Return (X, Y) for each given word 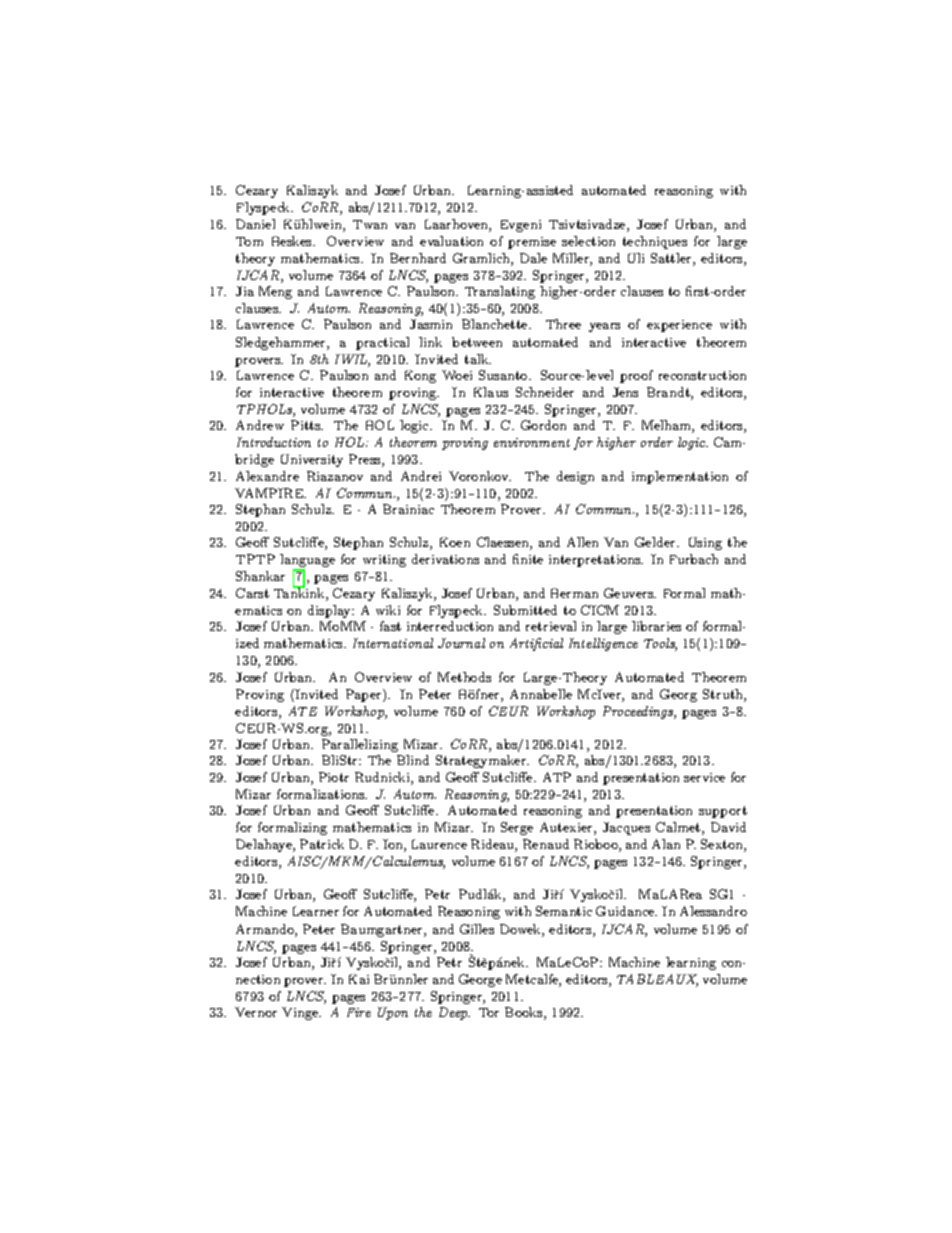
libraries (656, 626)
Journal (461, 643)
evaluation (451, 241)
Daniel (255, 224)
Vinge (301, 1013)
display (330, 611)
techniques (655, 242)
